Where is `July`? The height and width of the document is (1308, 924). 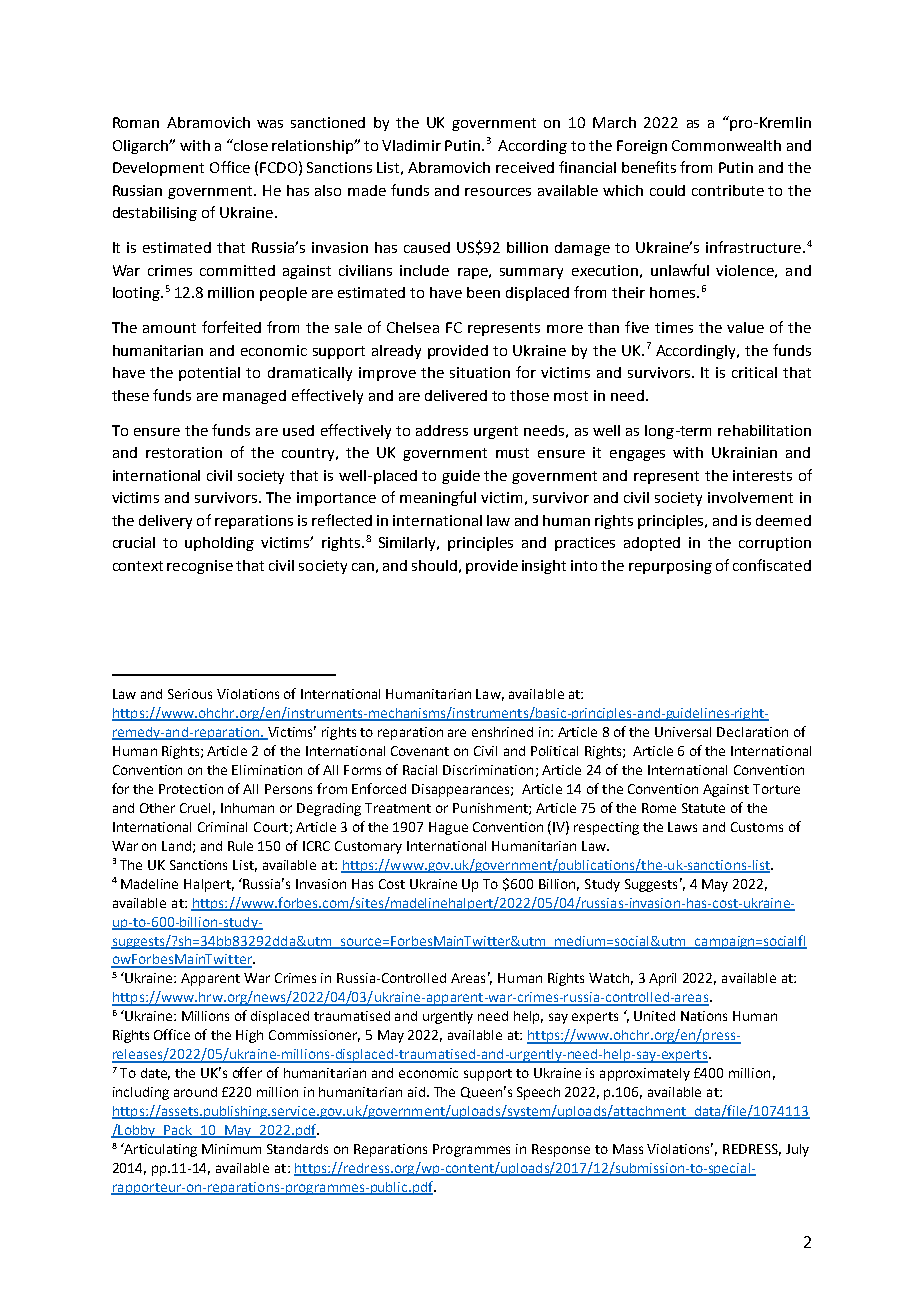 July is located at coordinates (797, 1150).
